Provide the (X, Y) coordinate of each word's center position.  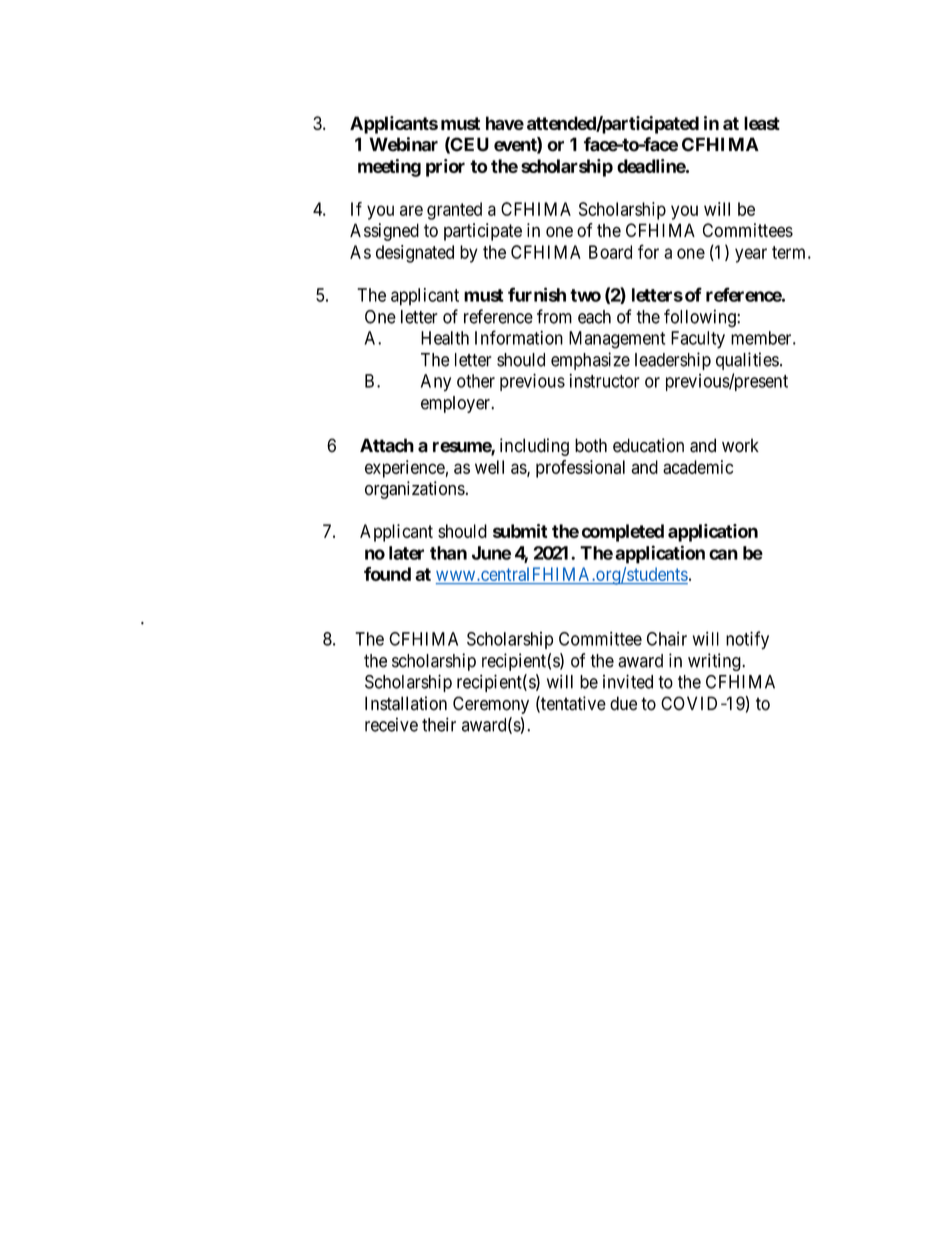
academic (698, 467)
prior (445, 168)
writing (714, 662)
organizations (415, 490)
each (594, 317)
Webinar (403, 144)
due (623, 703)
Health (445, 338)
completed (623, 533)
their (439, 724)
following (701, 318)
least (762, 123)
